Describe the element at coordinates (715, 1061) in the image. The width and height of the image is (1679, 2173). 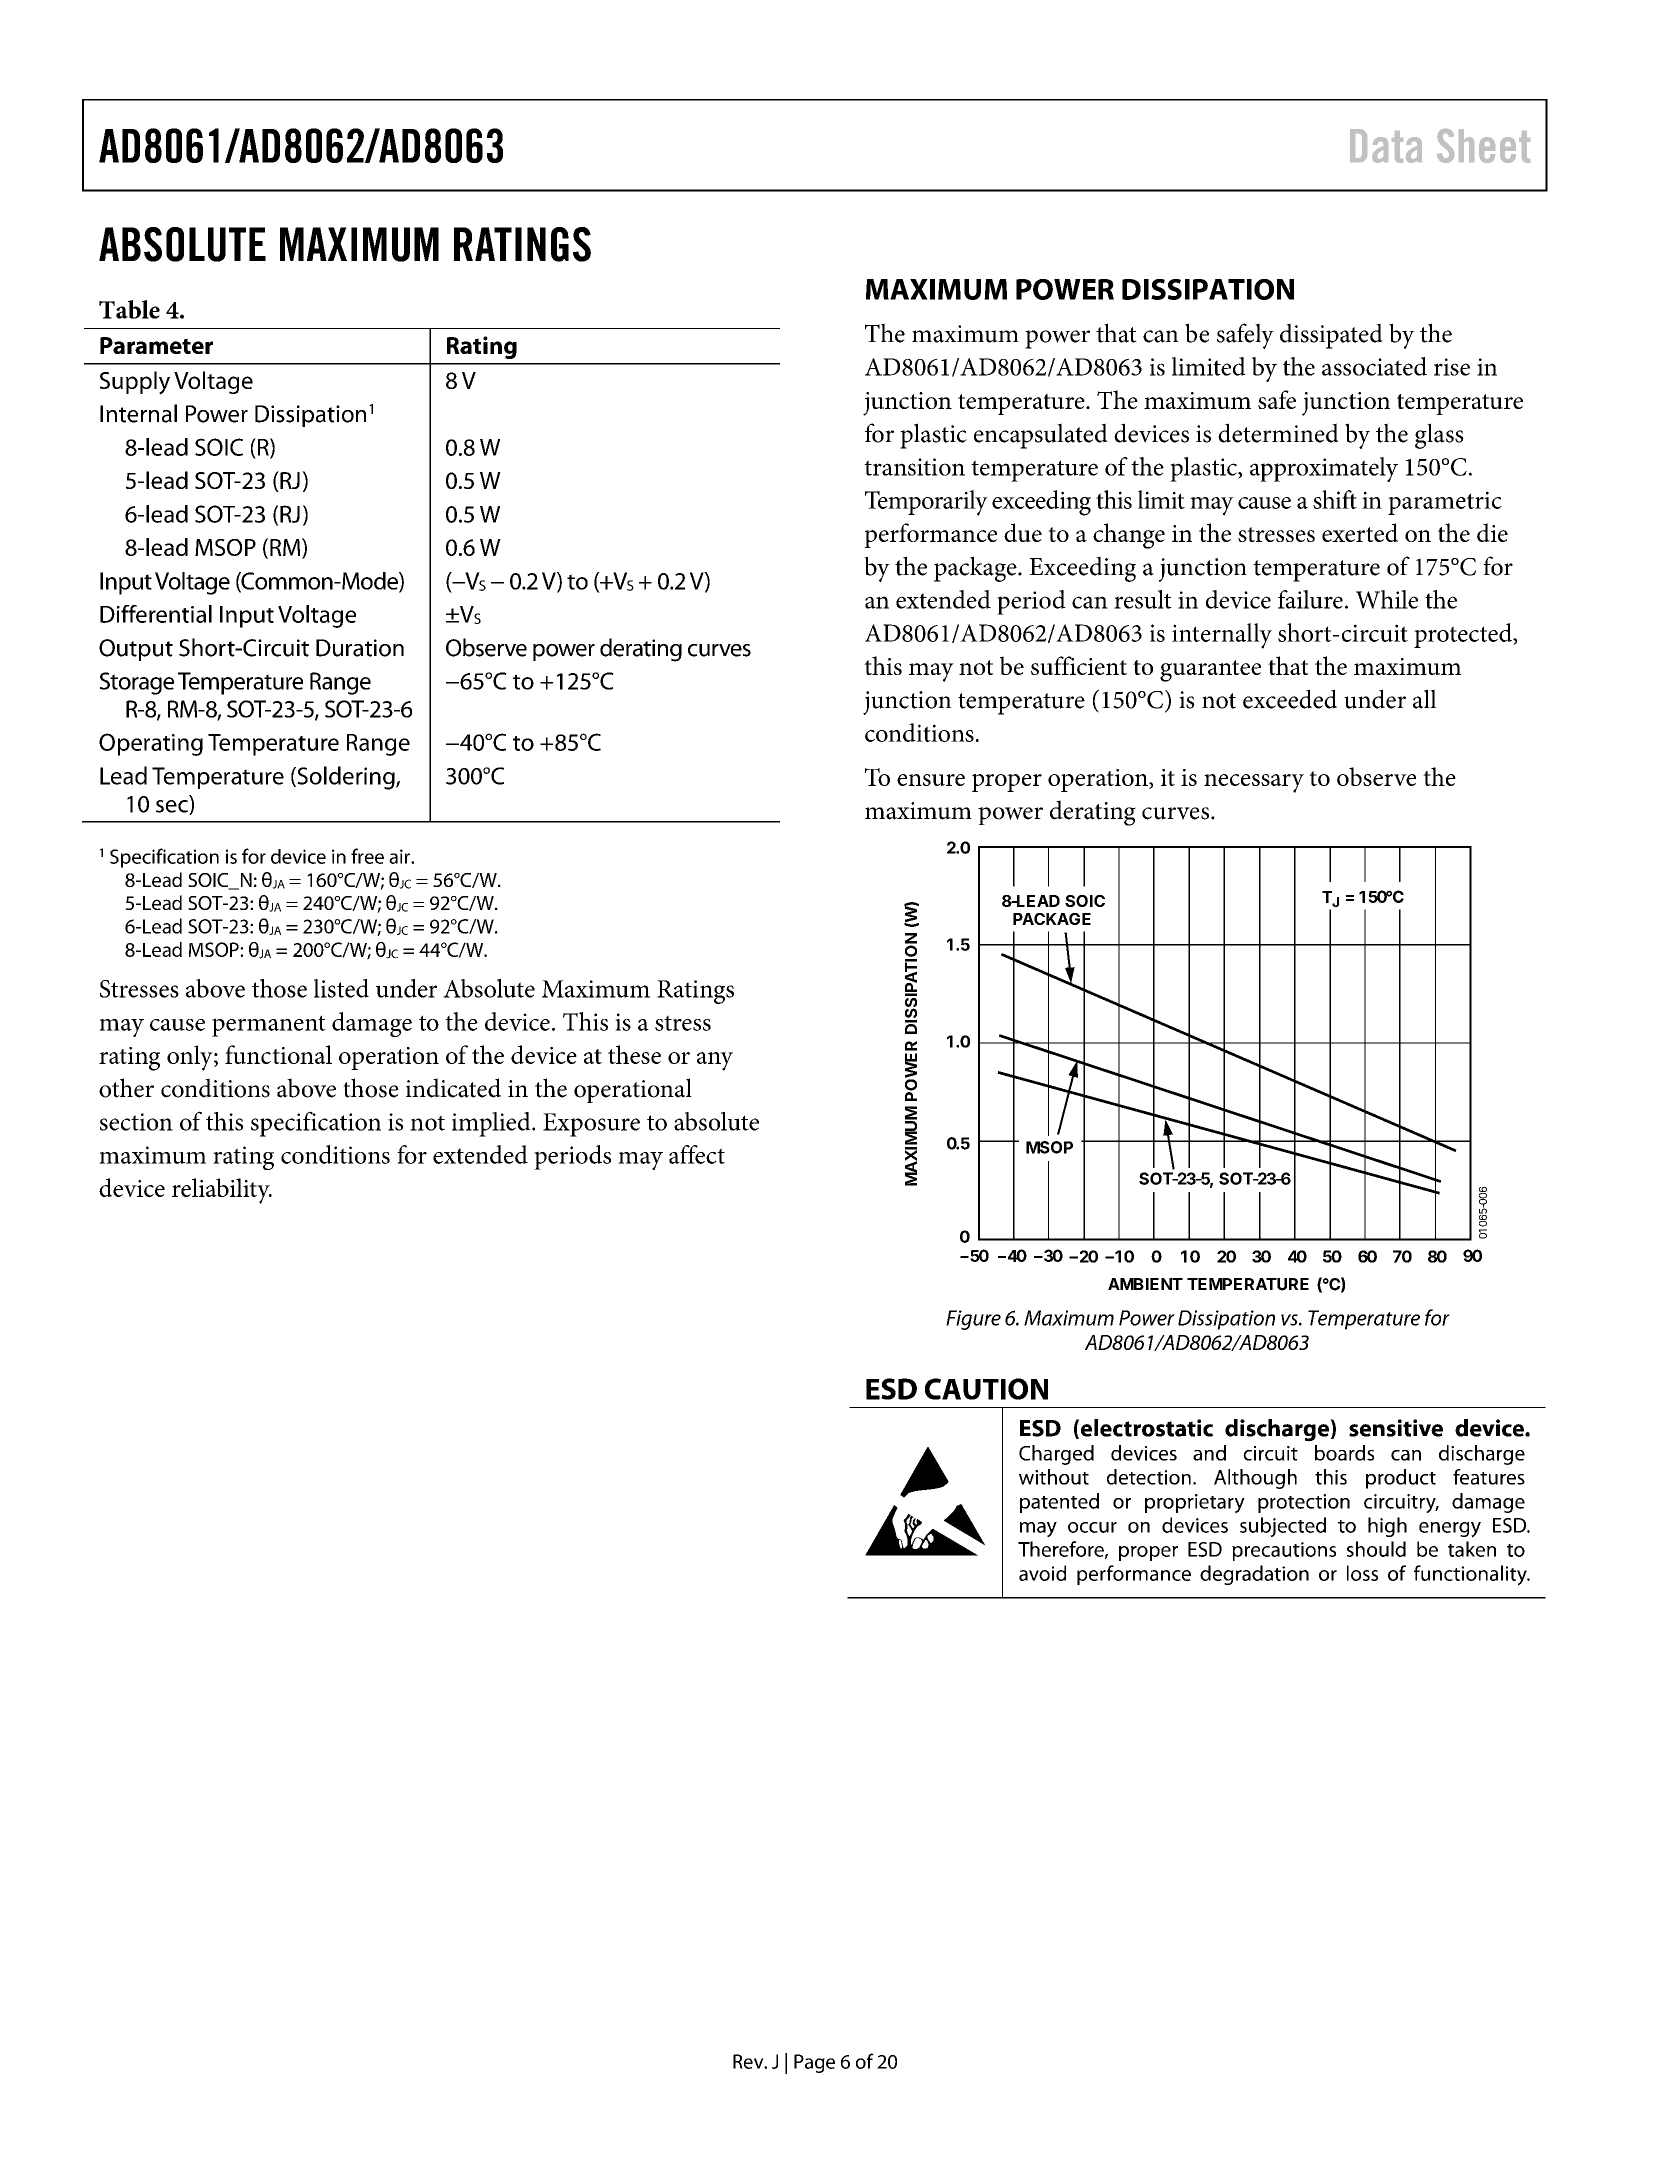
I see `any` at that location.
